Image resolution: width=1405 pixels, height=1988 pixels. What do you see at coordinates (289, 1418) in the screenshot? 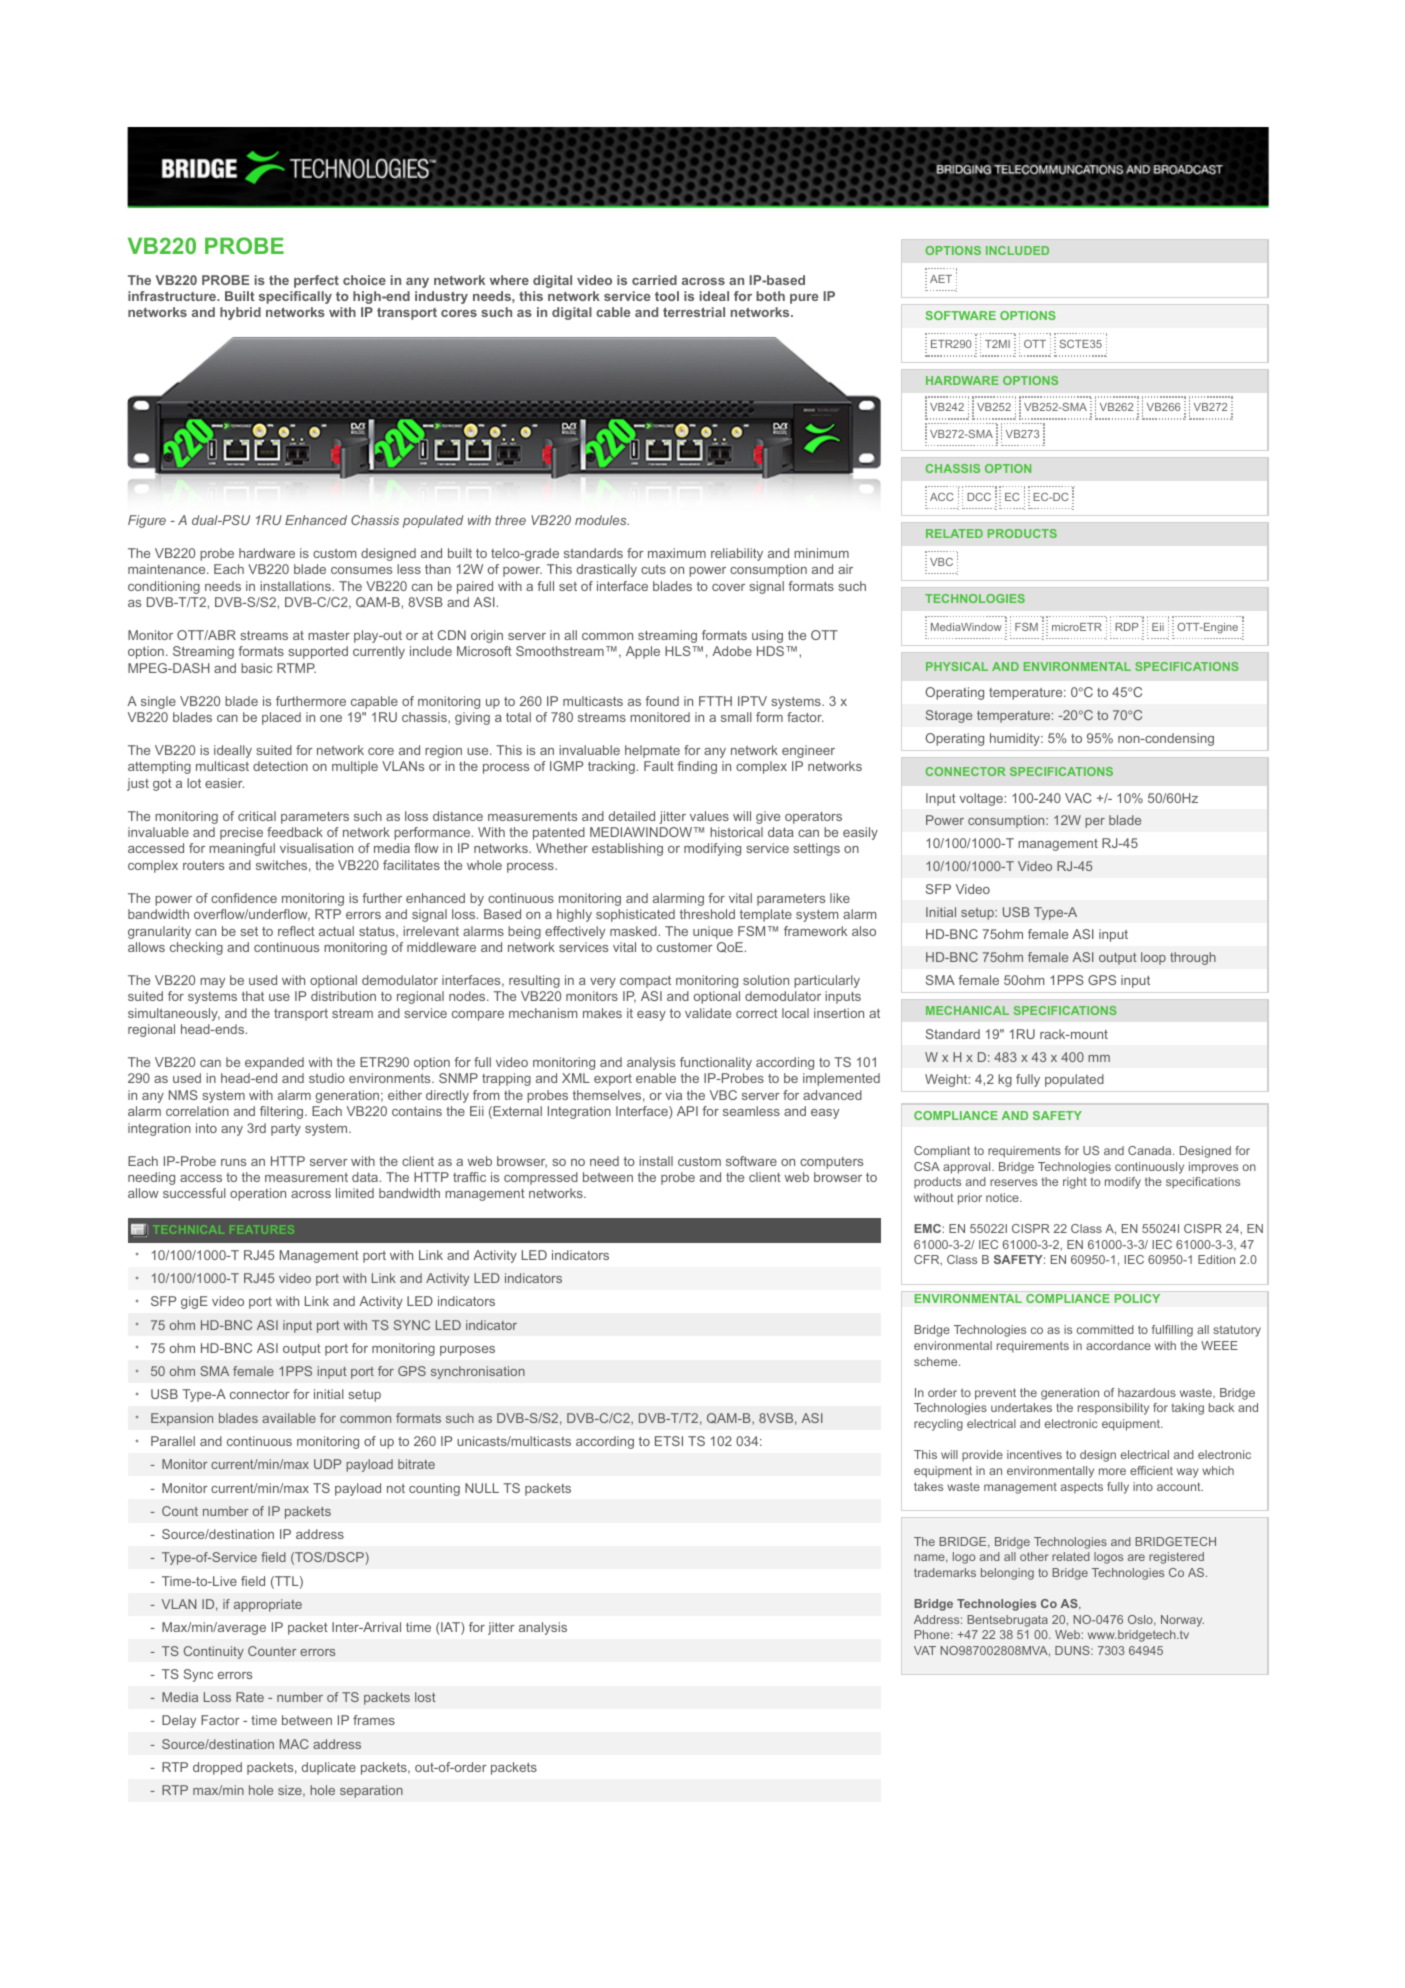
I see `available` at bounding box center [289, 1418].
